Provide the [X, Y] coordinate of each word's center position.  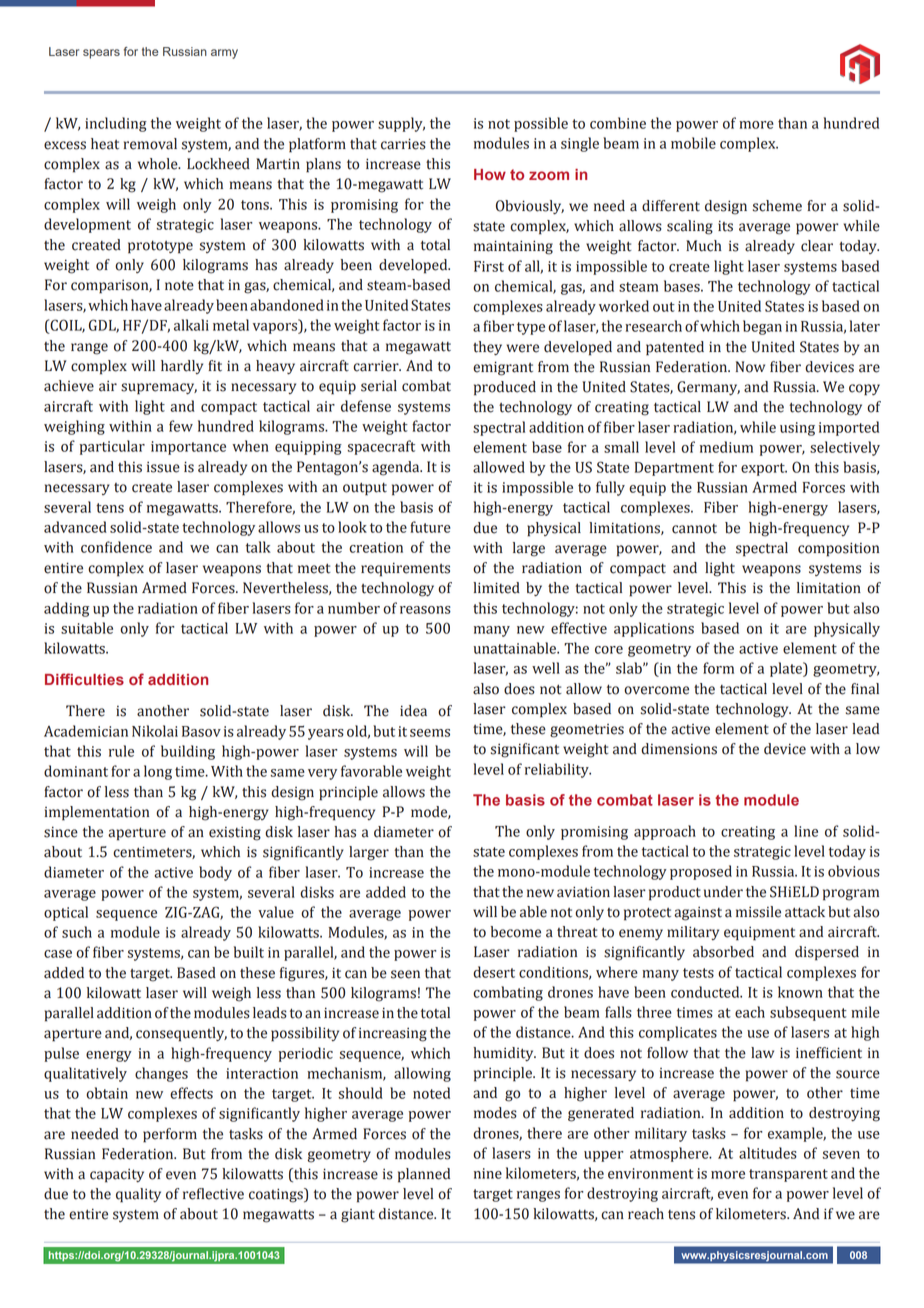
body [215, 873]
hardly [182, 367]
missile [758, 912]
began [762, 327]
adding [66, 609]
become [516, 932]
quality [138, 1195]
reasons [425, 610]
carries [403, 144]
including [116, 124]
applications [654, 629]
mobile [693, 143]
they [487, 348]
